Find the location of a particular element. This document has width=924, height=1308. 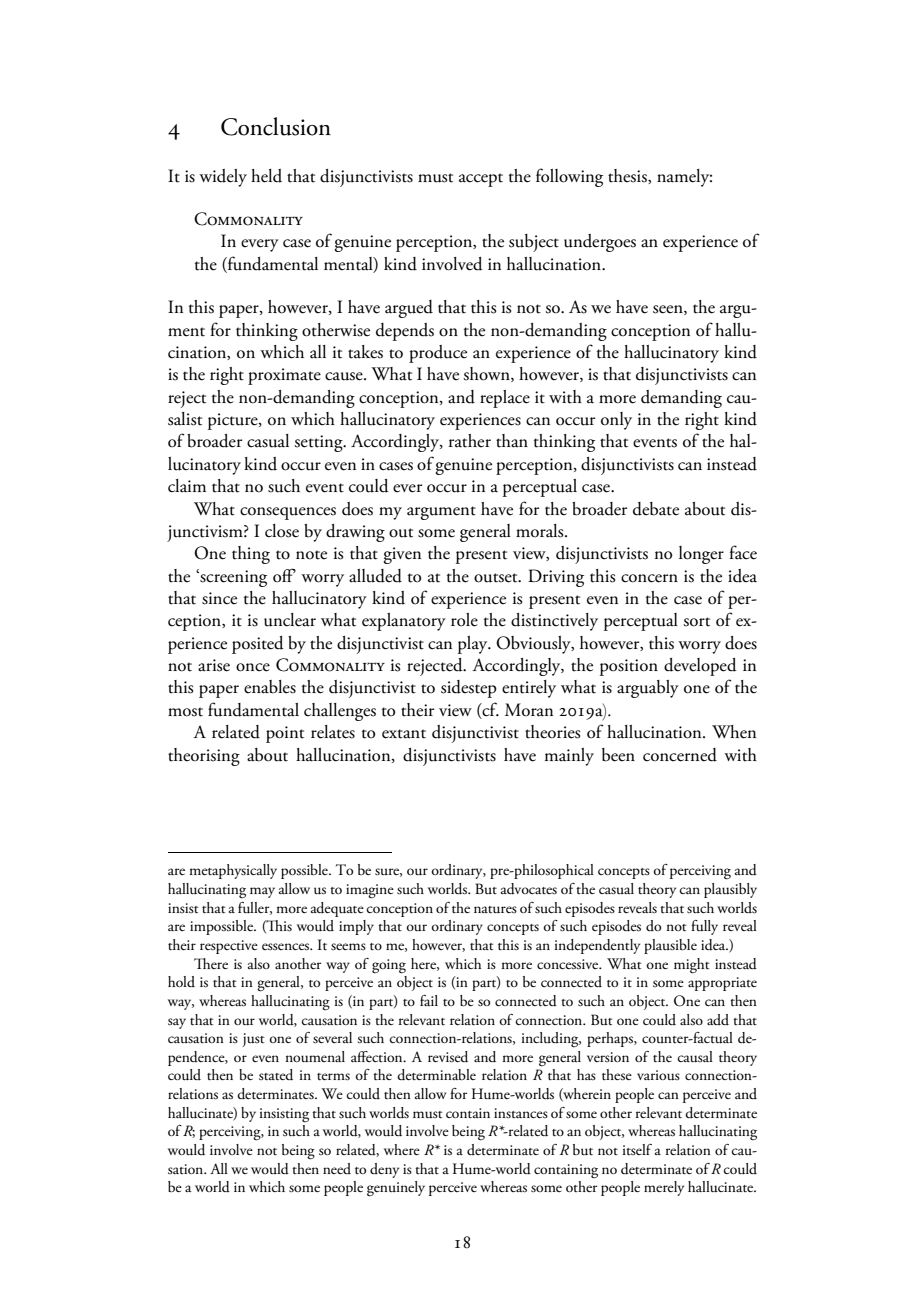

debate is located at coordinates (656, 509).
